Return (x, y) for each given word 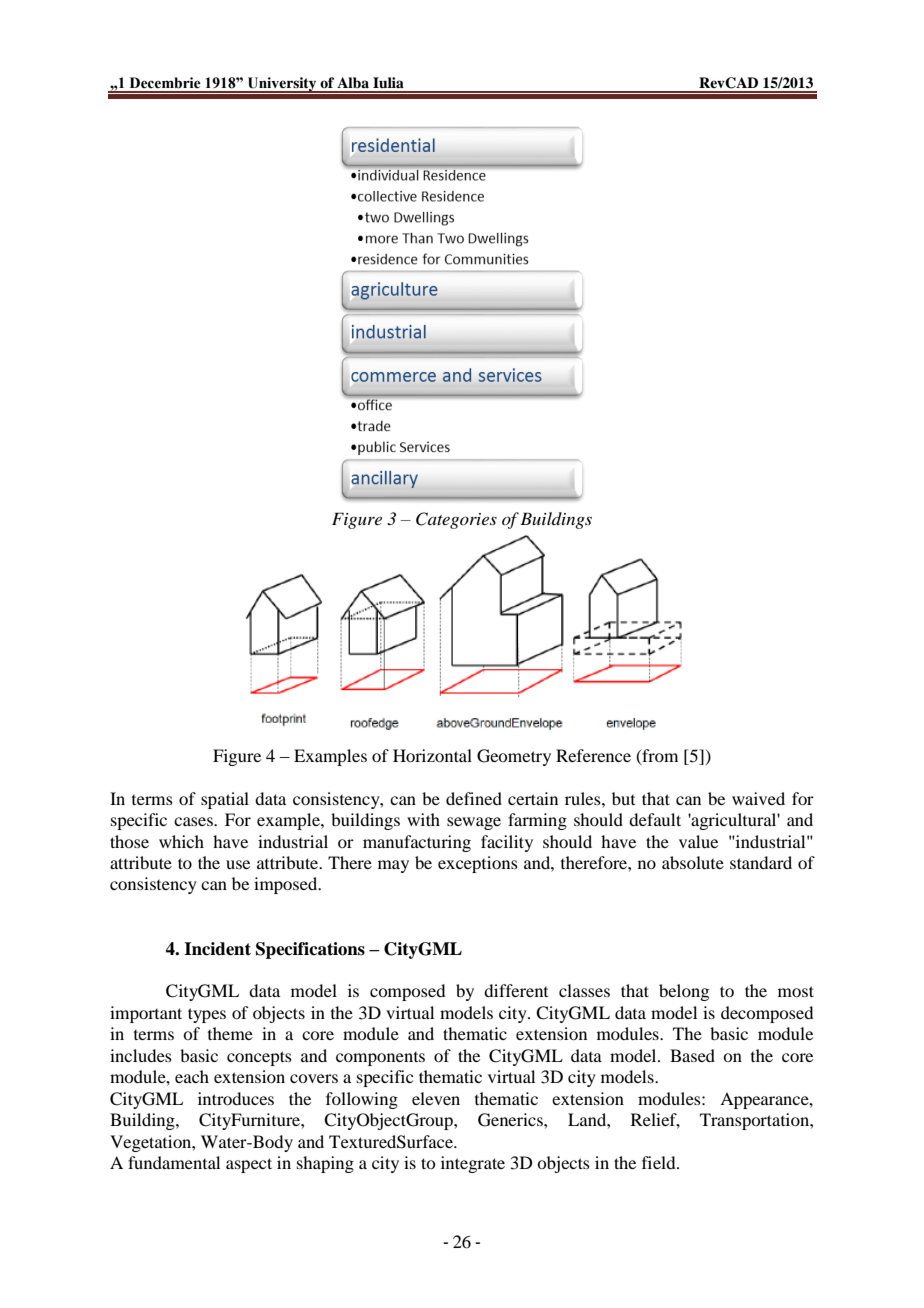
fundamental (174, 1162)
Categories (456, 520)
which (181, 841)
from (659, 756)
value (698, 841)
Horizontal (432, 755)
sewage (474, 823)
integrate (473, 1164)
